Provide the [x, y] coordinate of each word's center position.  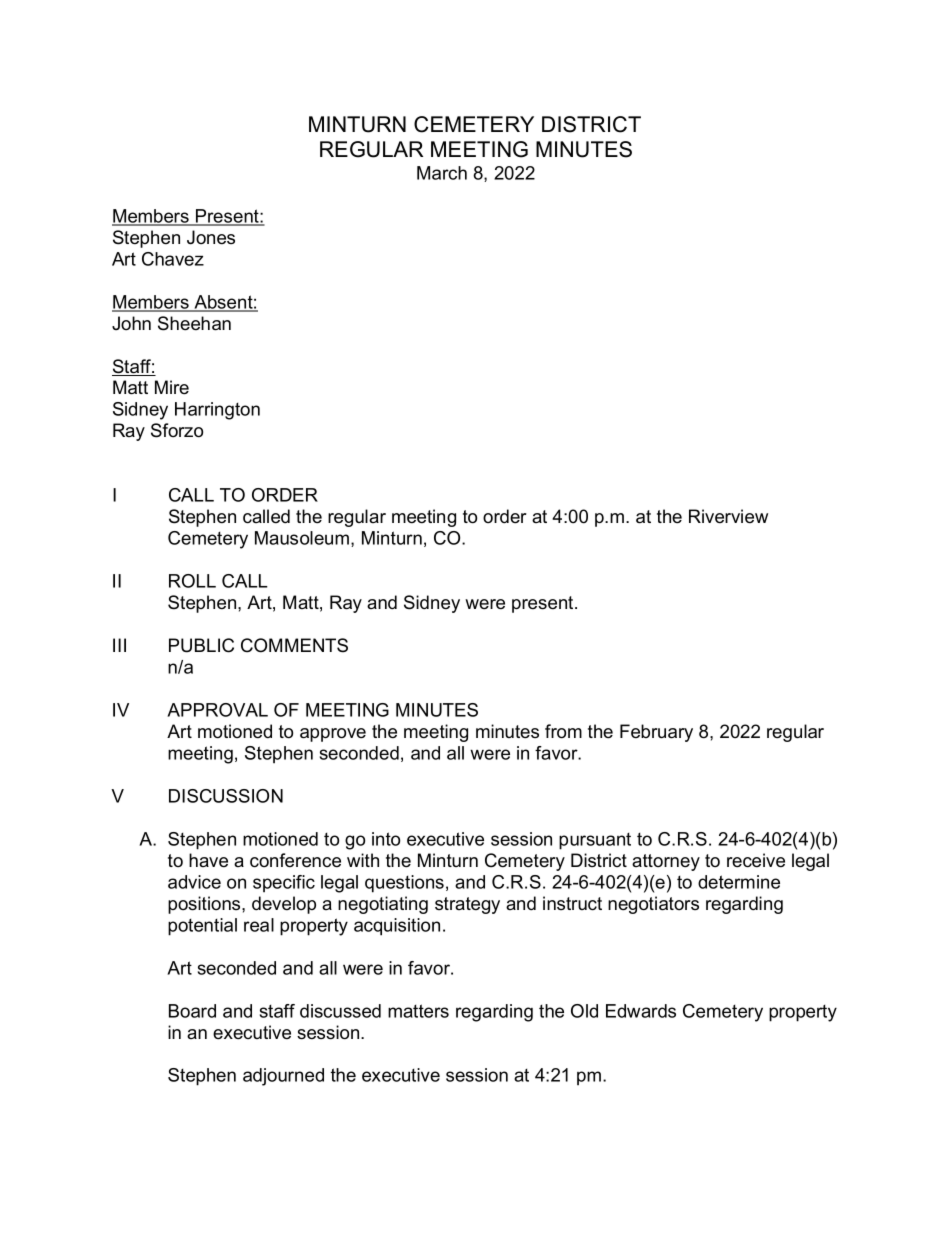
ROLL [192, 581]
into [386, 839]
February [656, 733]
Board [192, 1011]
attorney [666, 862]
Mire [172, 387]
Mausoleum [303, 539]
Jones [211, 237]
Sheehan [194, 323]
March [442, 173]
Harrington [217, 411]
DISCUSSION [226, 796]
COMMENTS [294, 645]
